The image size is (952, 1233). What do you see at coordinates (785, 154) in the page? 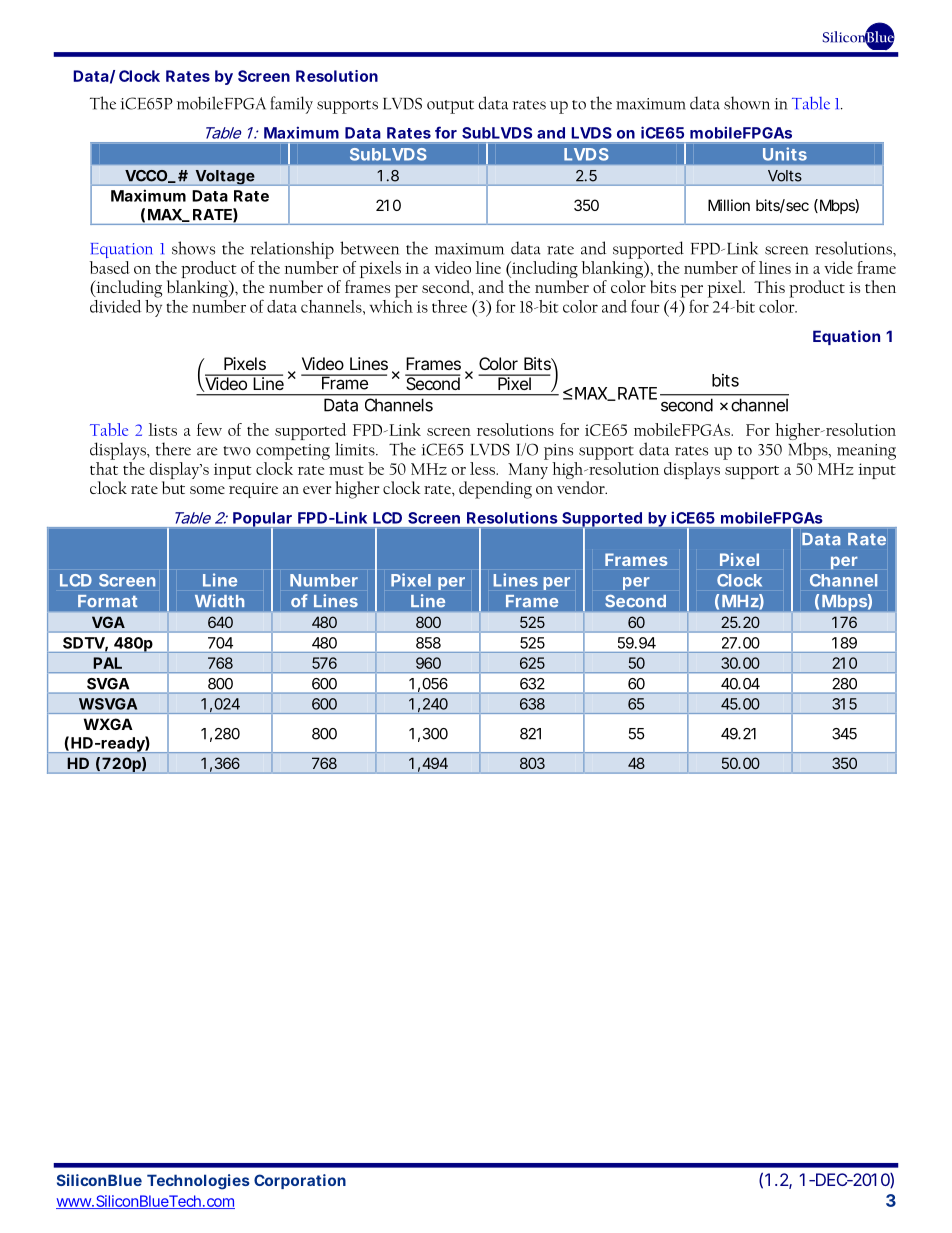
I see `Units` at bounding box center [785, 154].
